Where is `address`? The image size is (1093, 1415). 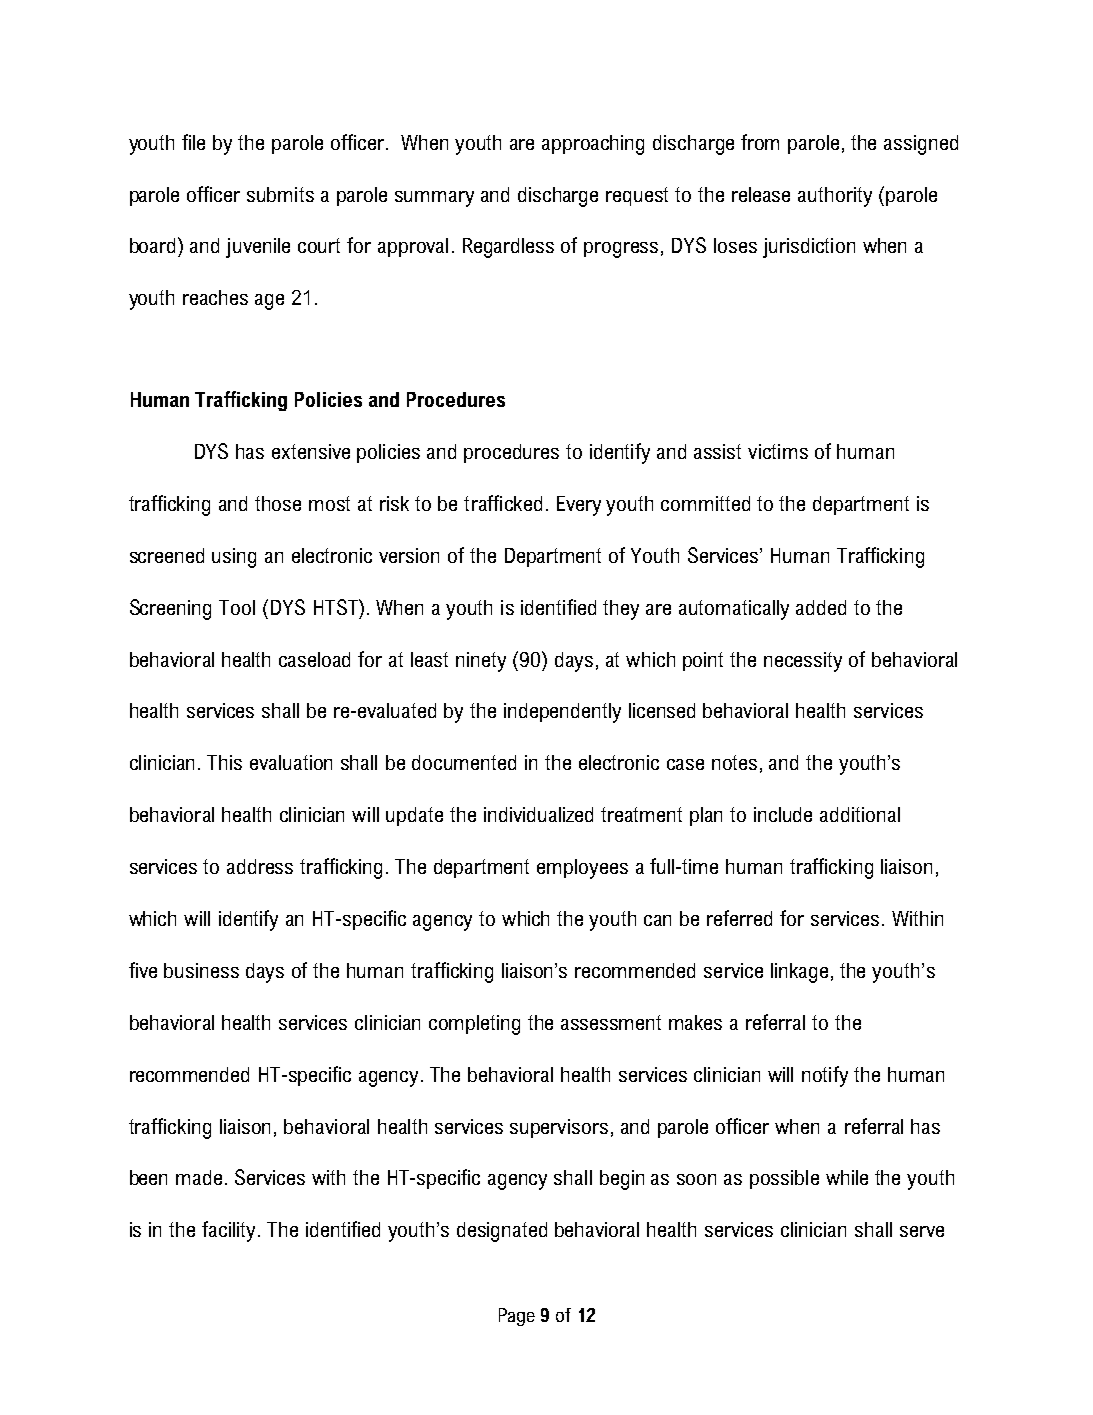 address is located at coordinates (260, 866).
